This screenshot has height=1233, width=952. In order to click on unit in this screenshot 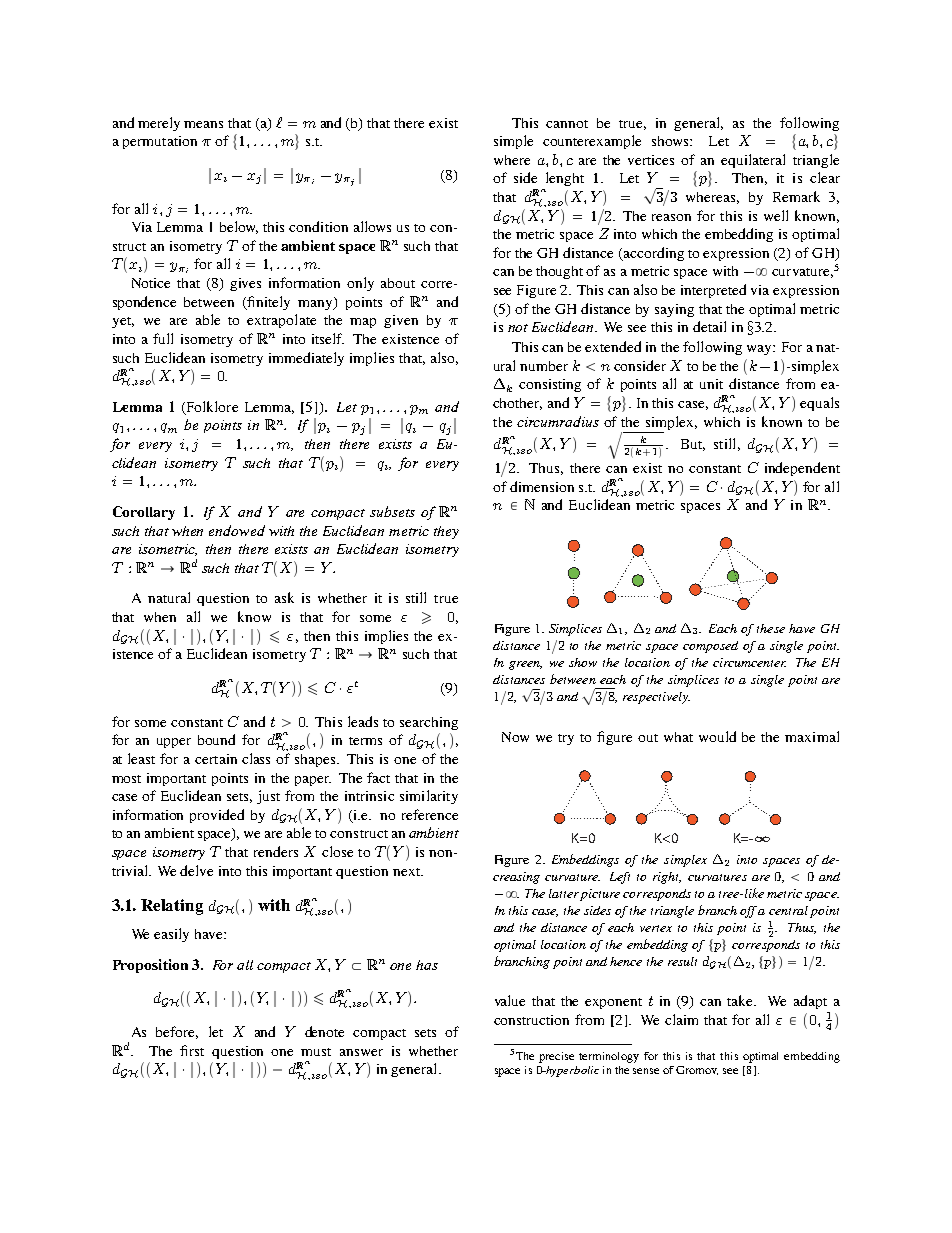, I will do `click(711, 384)`.
